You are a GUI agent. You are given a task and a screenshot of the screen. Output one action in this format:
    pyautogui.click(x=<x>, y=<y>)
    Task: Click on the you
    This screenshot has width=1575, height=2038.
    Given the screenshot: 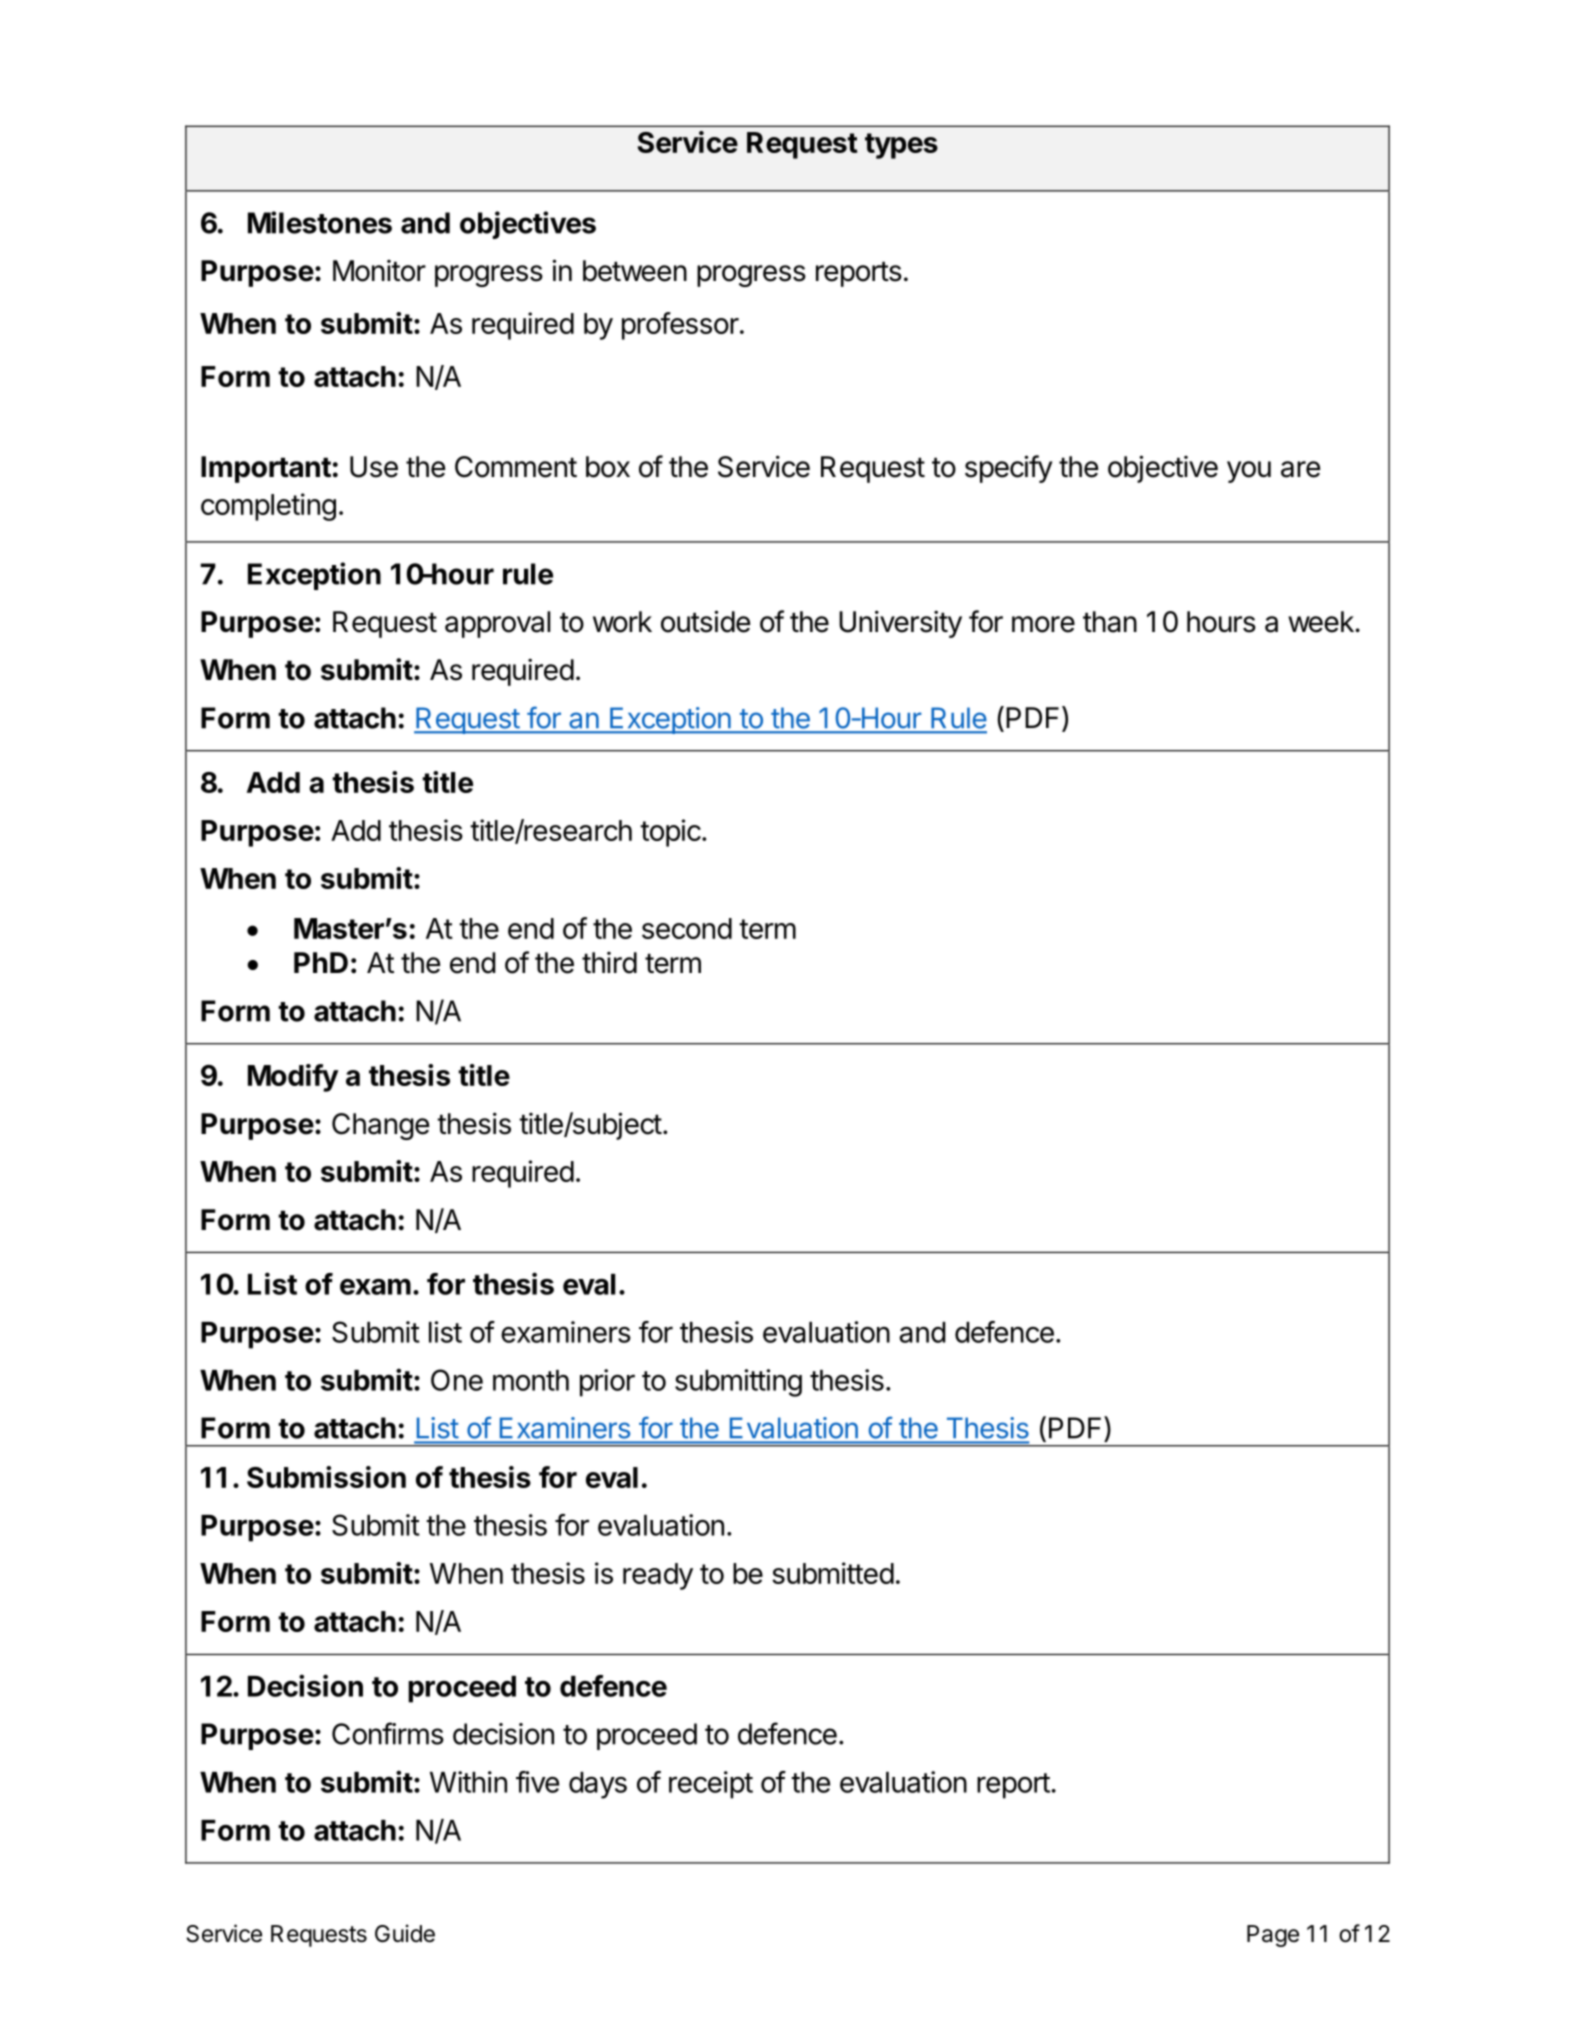 What is the action you would take?
    pyautogui.click(x=1249, y=472)
